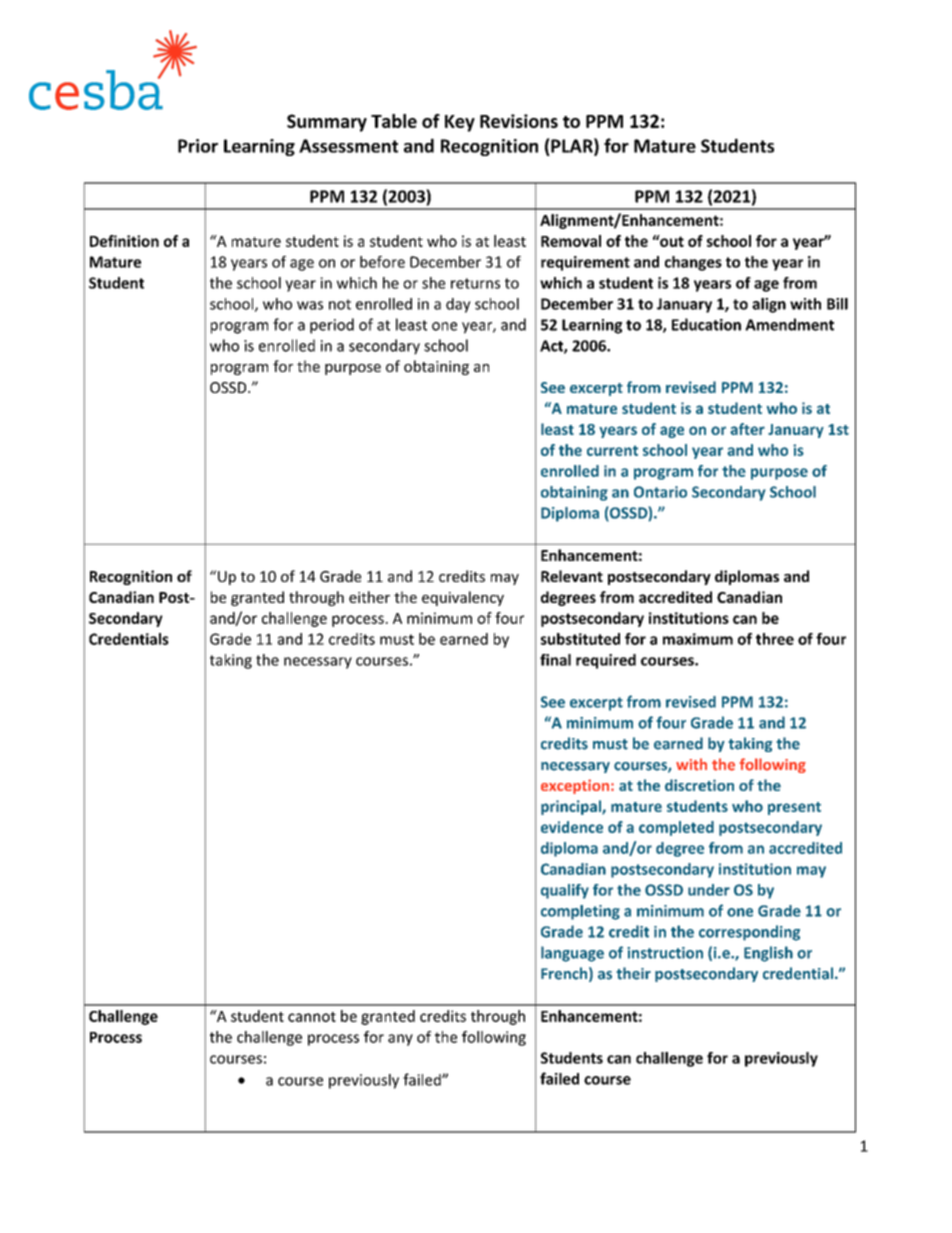 This screenshot has height=1233, width=952. Describe the element at coordinates (693, 263) in the screenshot. I see `changes` at that location.
